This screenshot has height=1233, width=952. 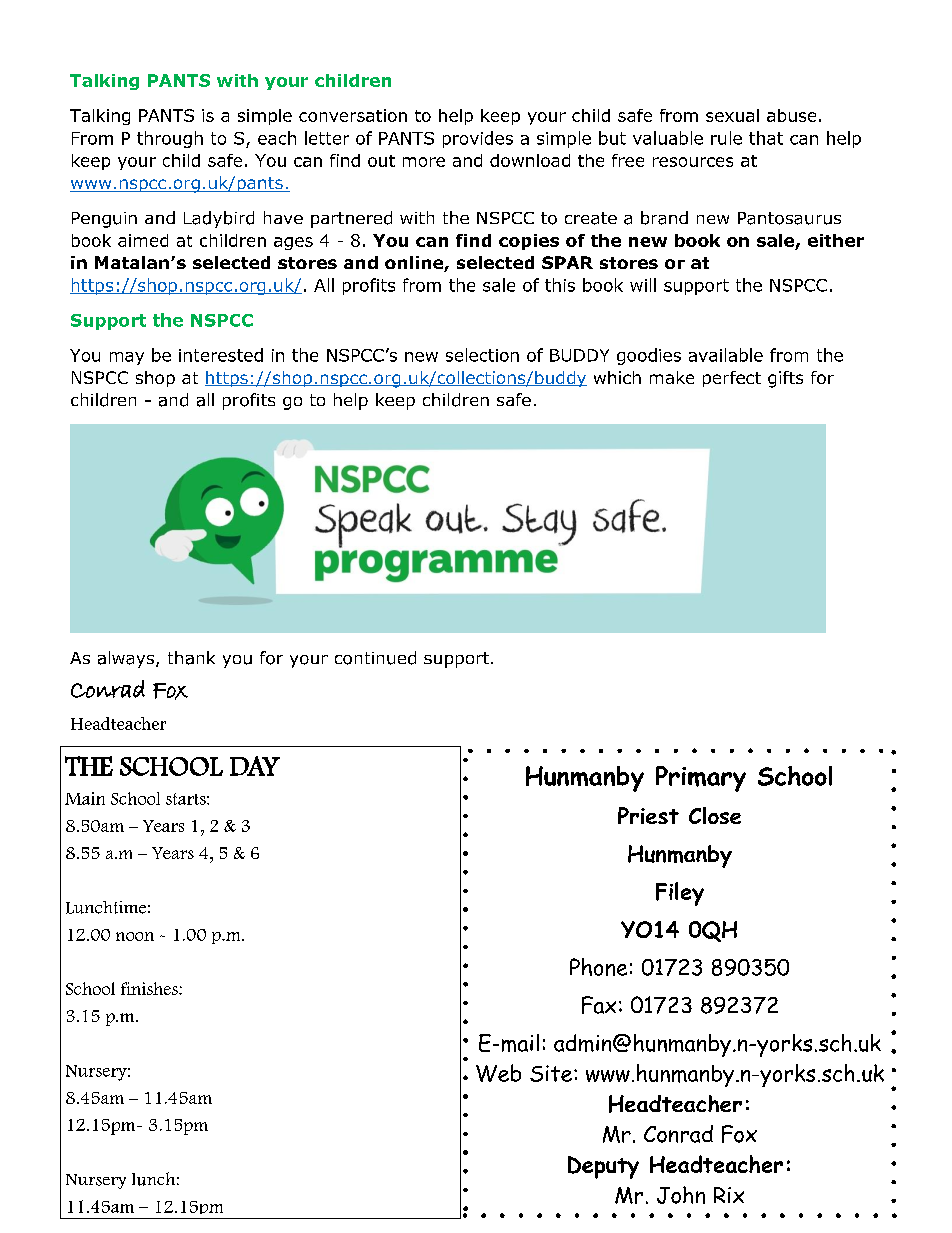 I want to click on Web, so click(x=498, y=1073).
